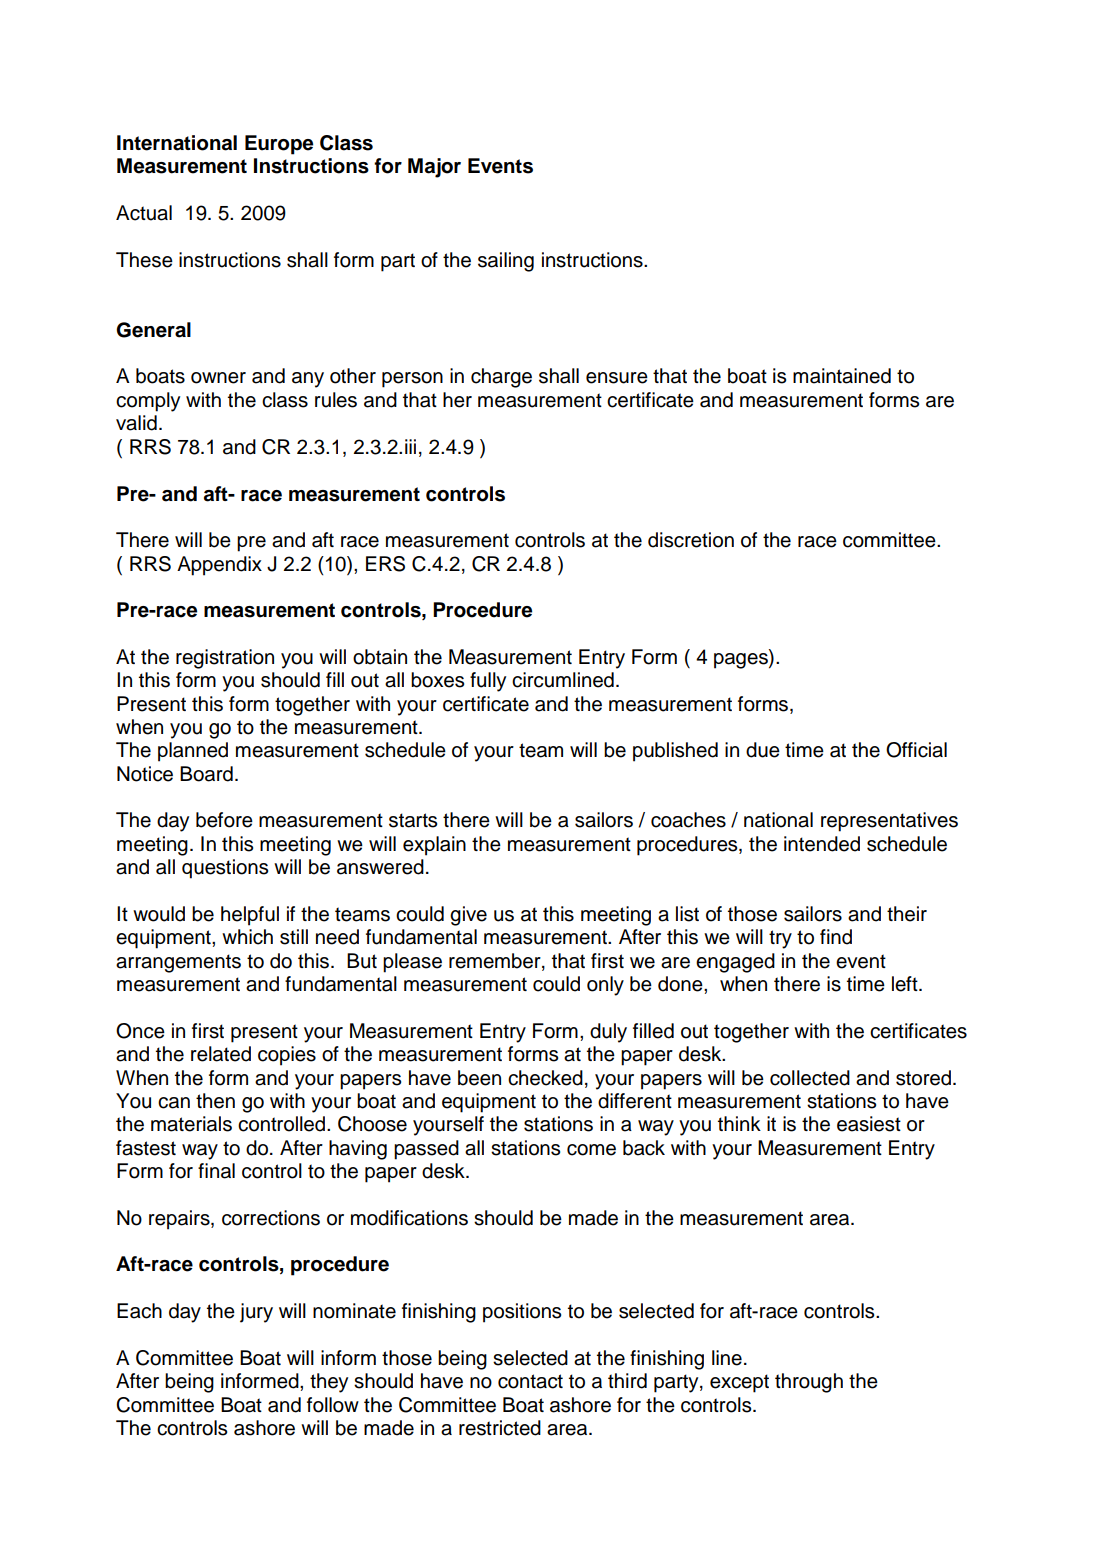 The image size is (1099, 1555). I want to click on Europe, so click(279, 145).
